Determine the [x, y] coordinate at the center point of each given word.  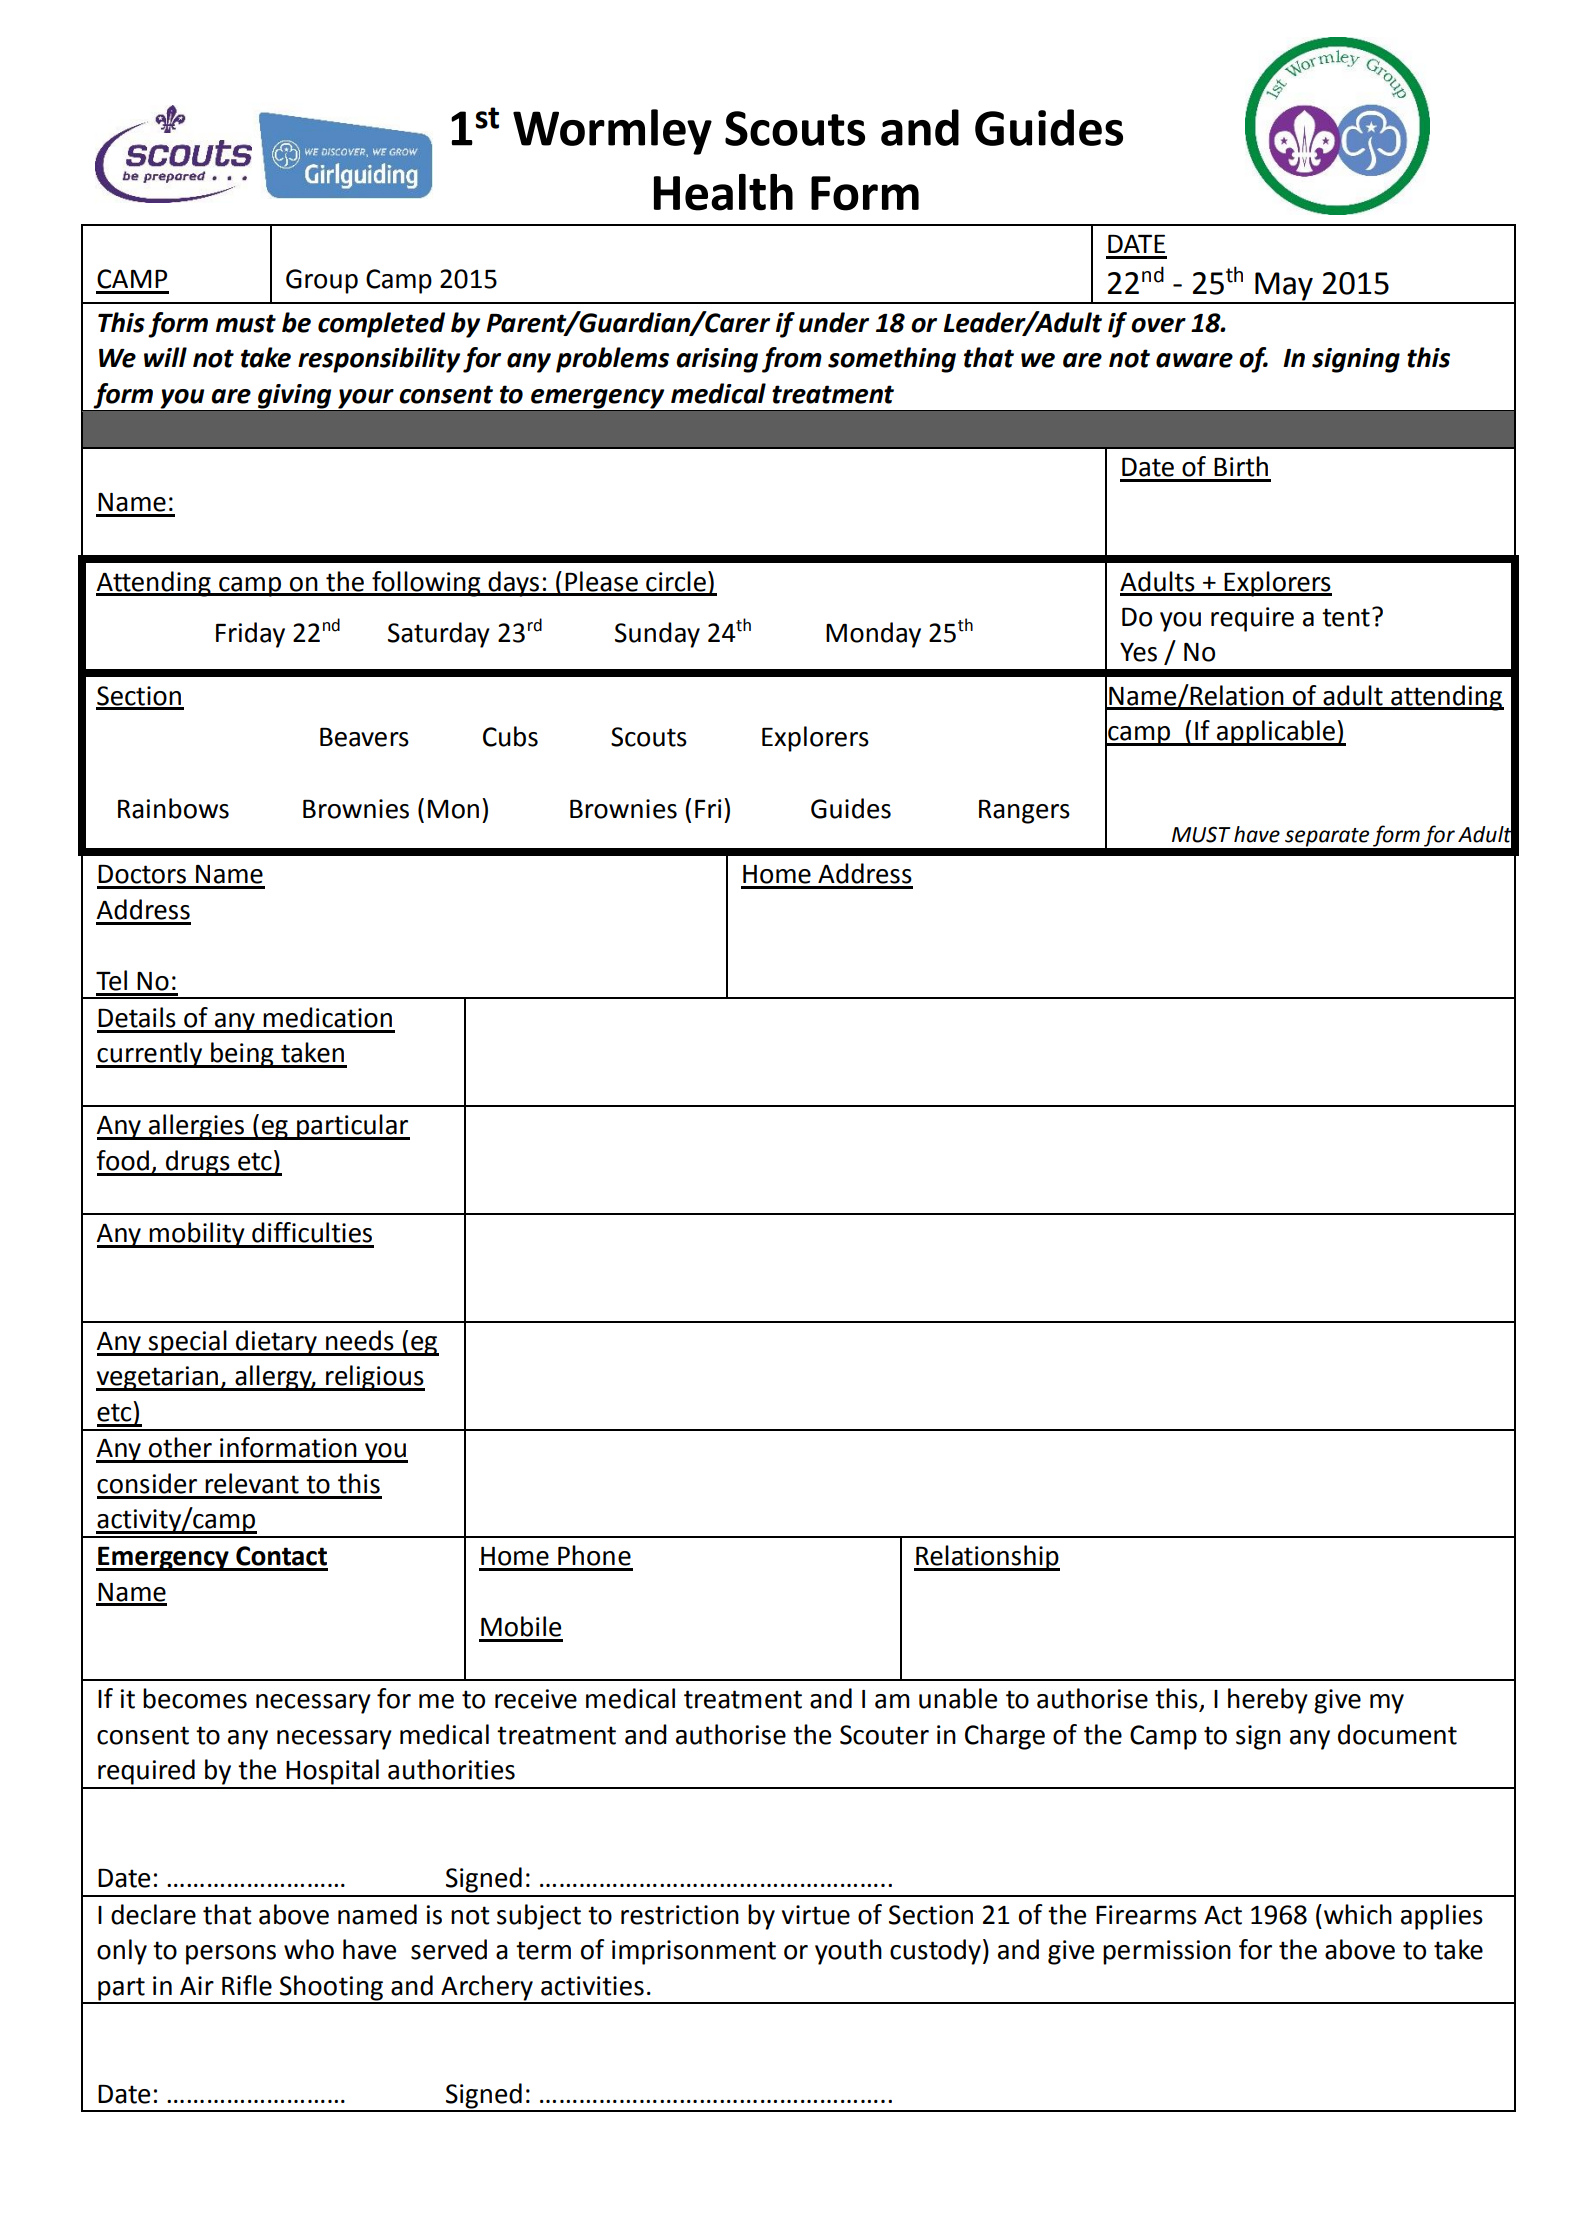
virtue [816, 1915]
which [1358, 1914]
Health [723, 192]
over [1158, 325]
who [309, 1949]
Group [322, 281]
